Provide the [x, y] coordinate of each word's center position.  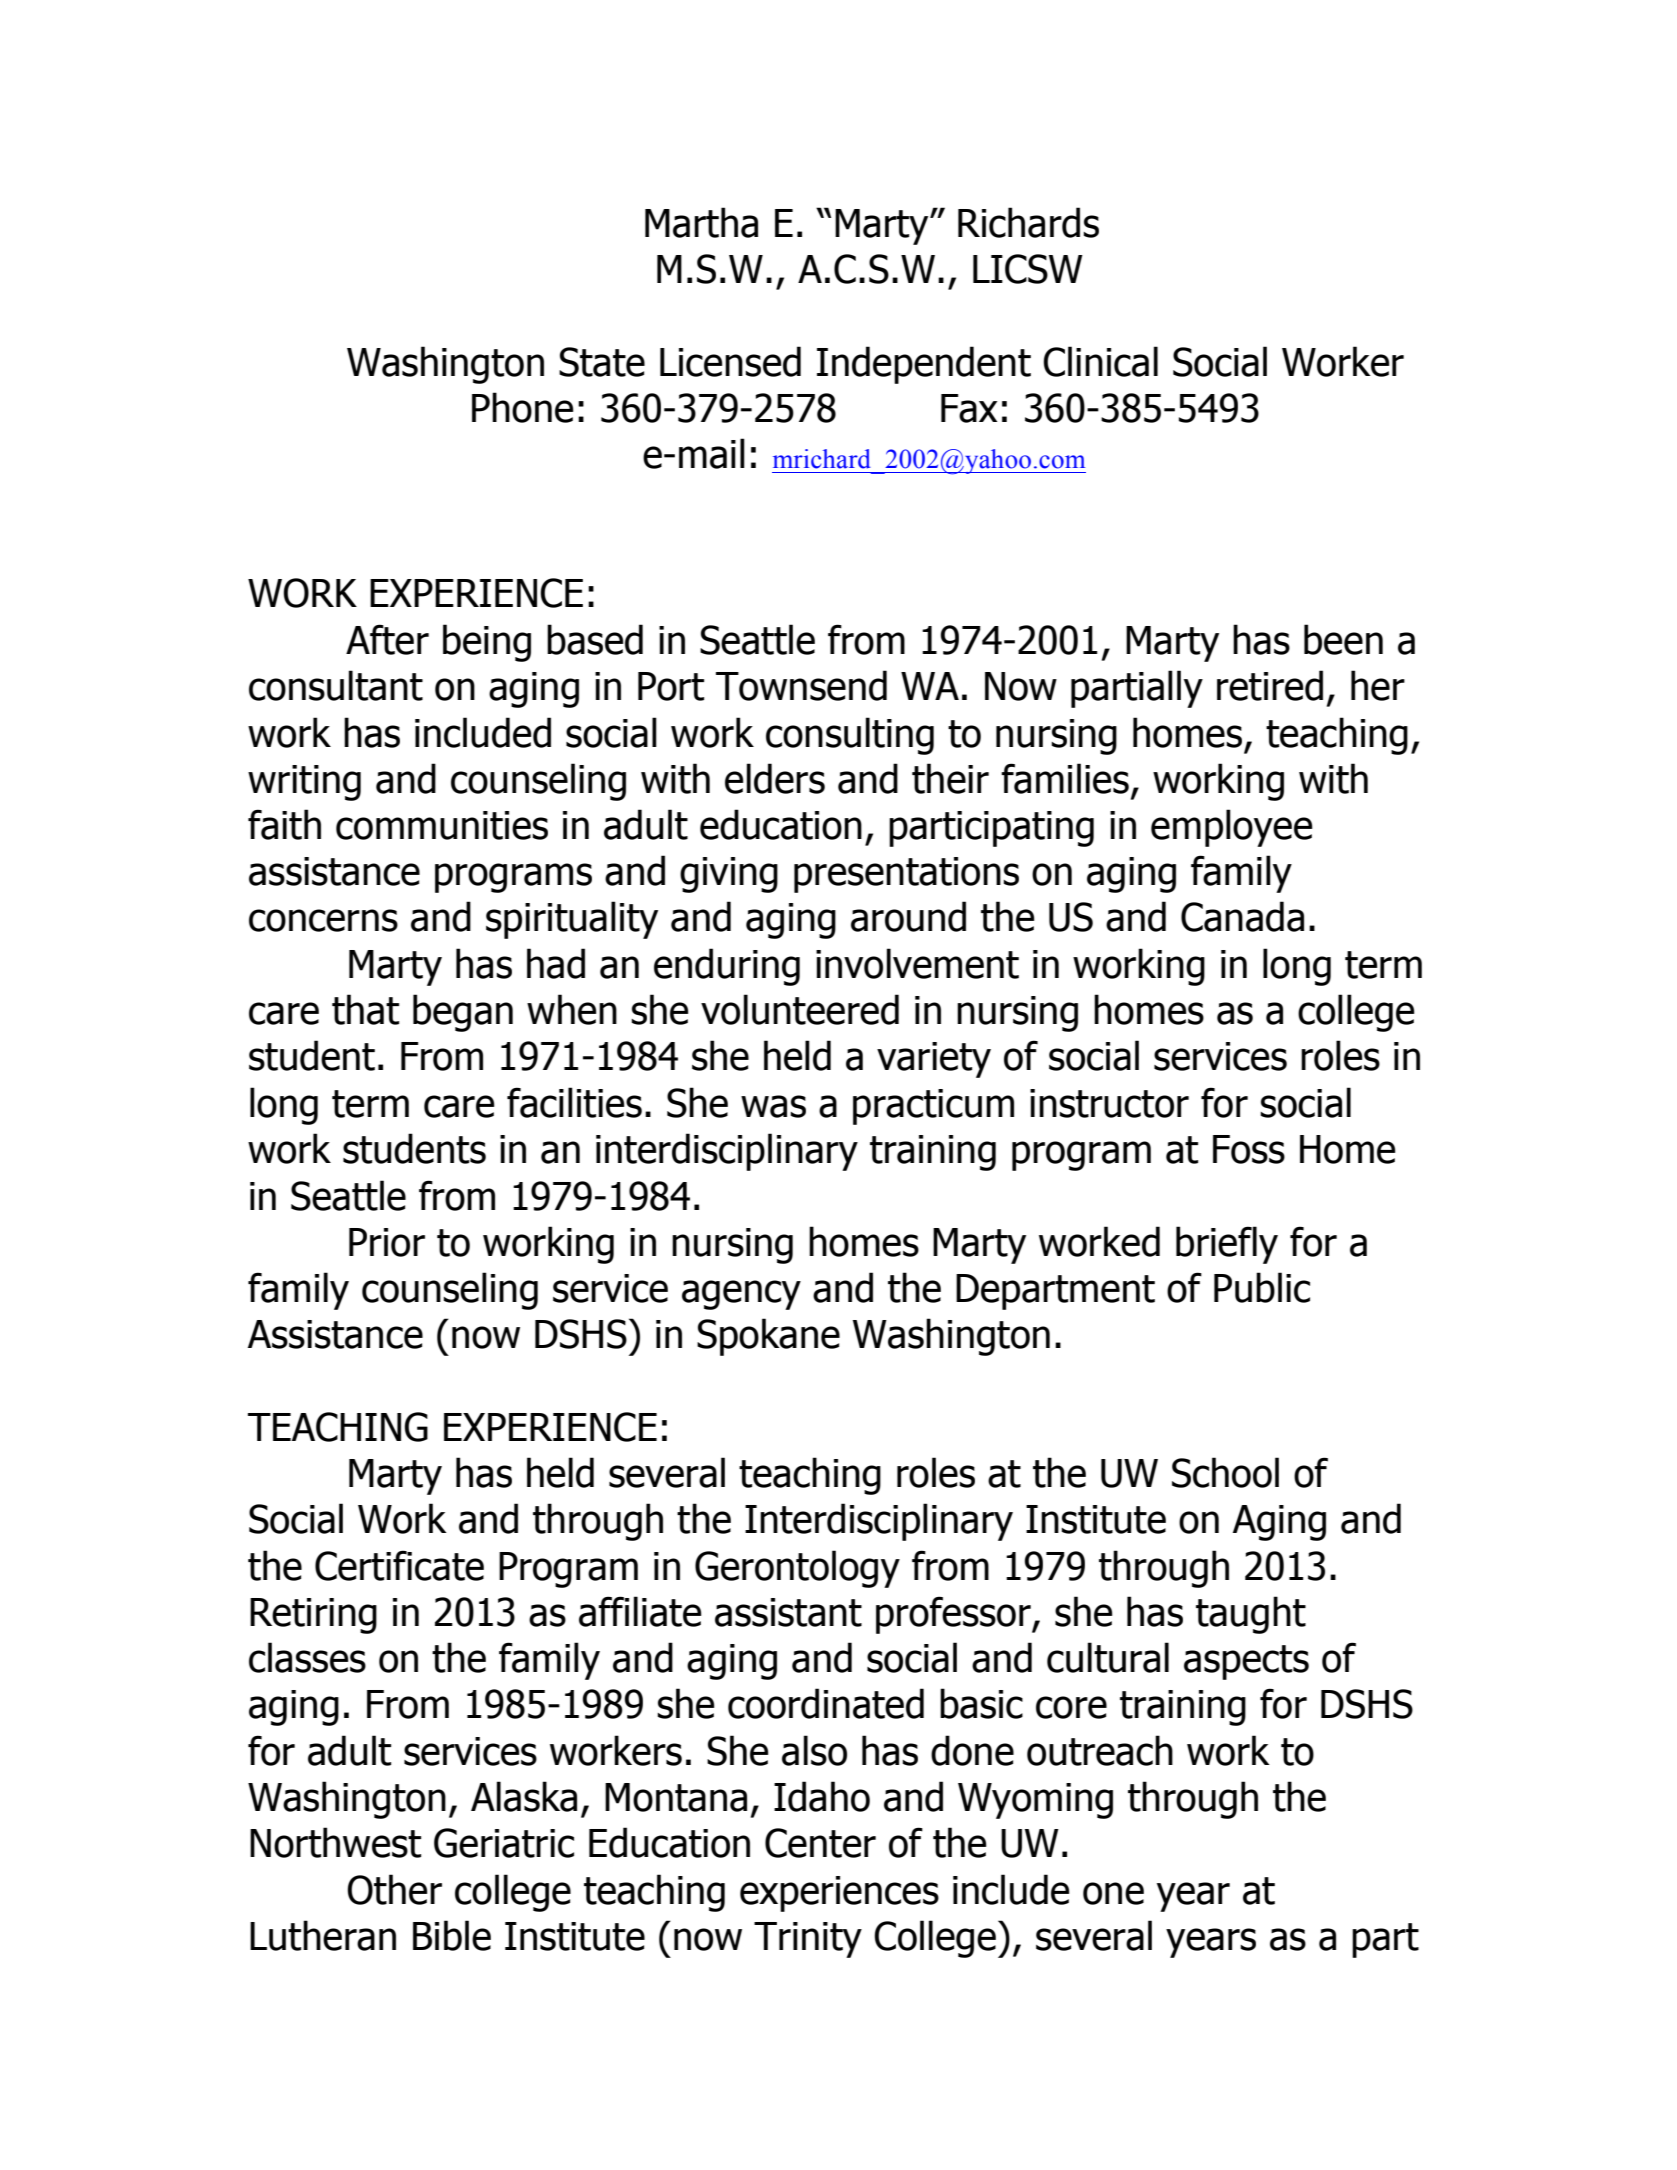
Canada [1242, 916]
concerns [323, 920]
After [387, 639]
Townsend [801, 685]
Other [394, 1889]
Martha [701, 222]
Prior [387, 1242]
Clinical [1100, 361]
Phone [523, 407]
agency [741, 1295]
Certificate [399, 1565]
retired [1270, 685]
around [908, 916]
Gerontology [797, 1569]
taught [1251, 1615]
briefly [1227, 1245]
